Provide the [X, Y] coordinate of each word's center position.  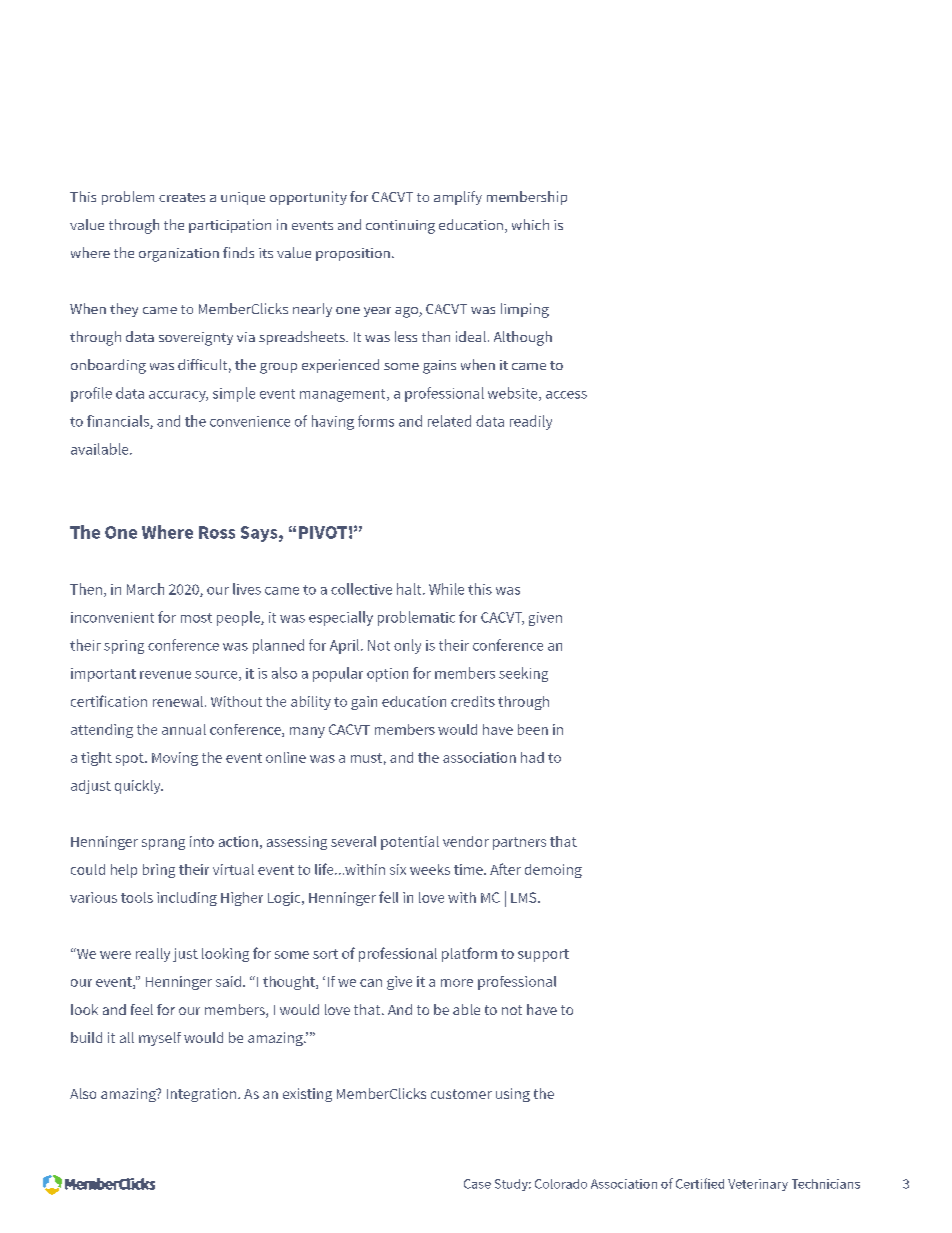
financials [119, 422]
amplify [458, 198]
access [566, 395]
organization [179, 255]
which [530, 224]
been [533, 729]
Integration [203, 1095]
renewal [178, 701]
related [449, 421]
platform [469, 954]
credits [473, 701]
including [187, 899]
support [543, 955]
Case [477, 1184]
